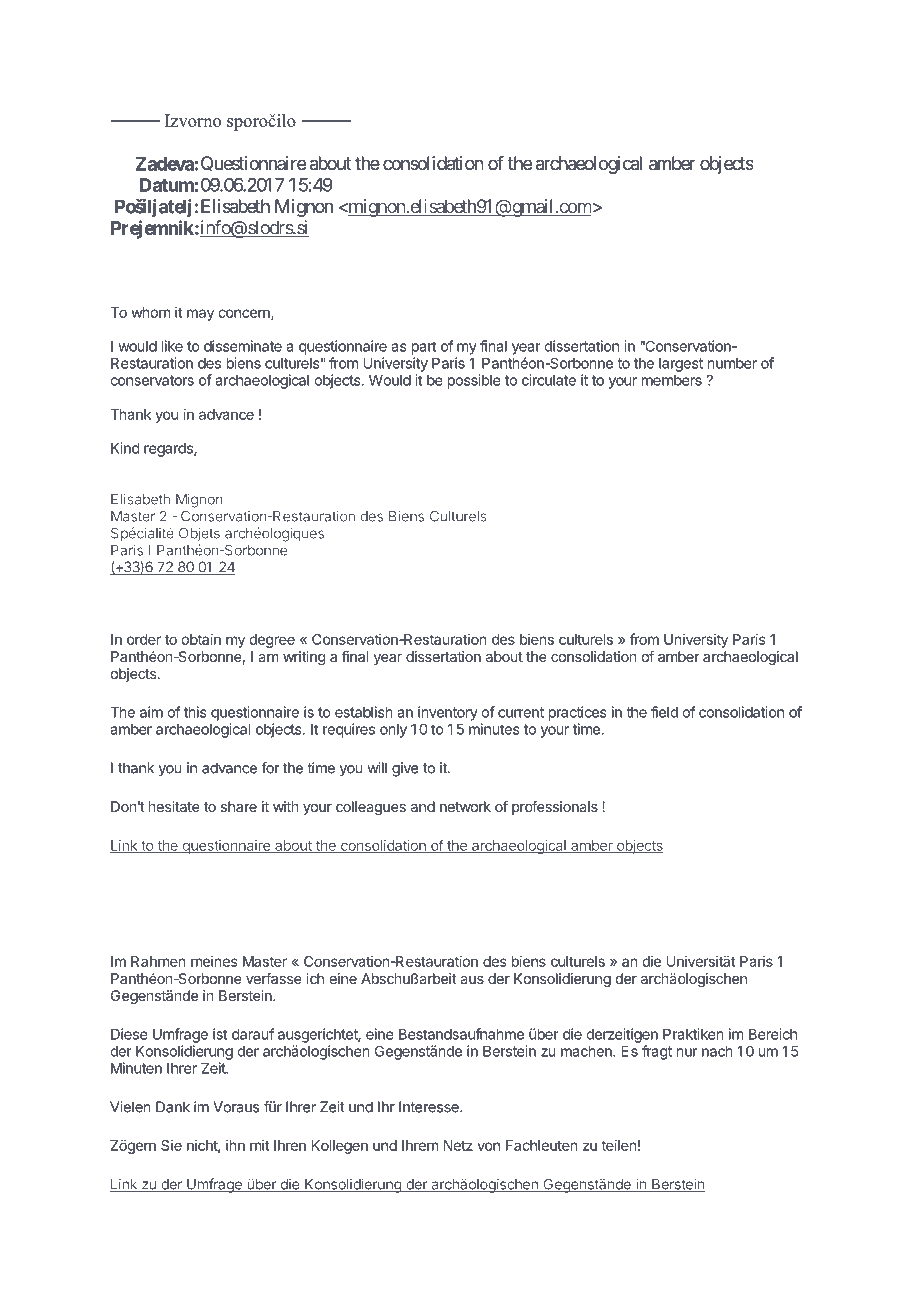  What do you see at coordinates (424, 348) in the screenshot?
I see `part` at bounding box center [424, 348].
